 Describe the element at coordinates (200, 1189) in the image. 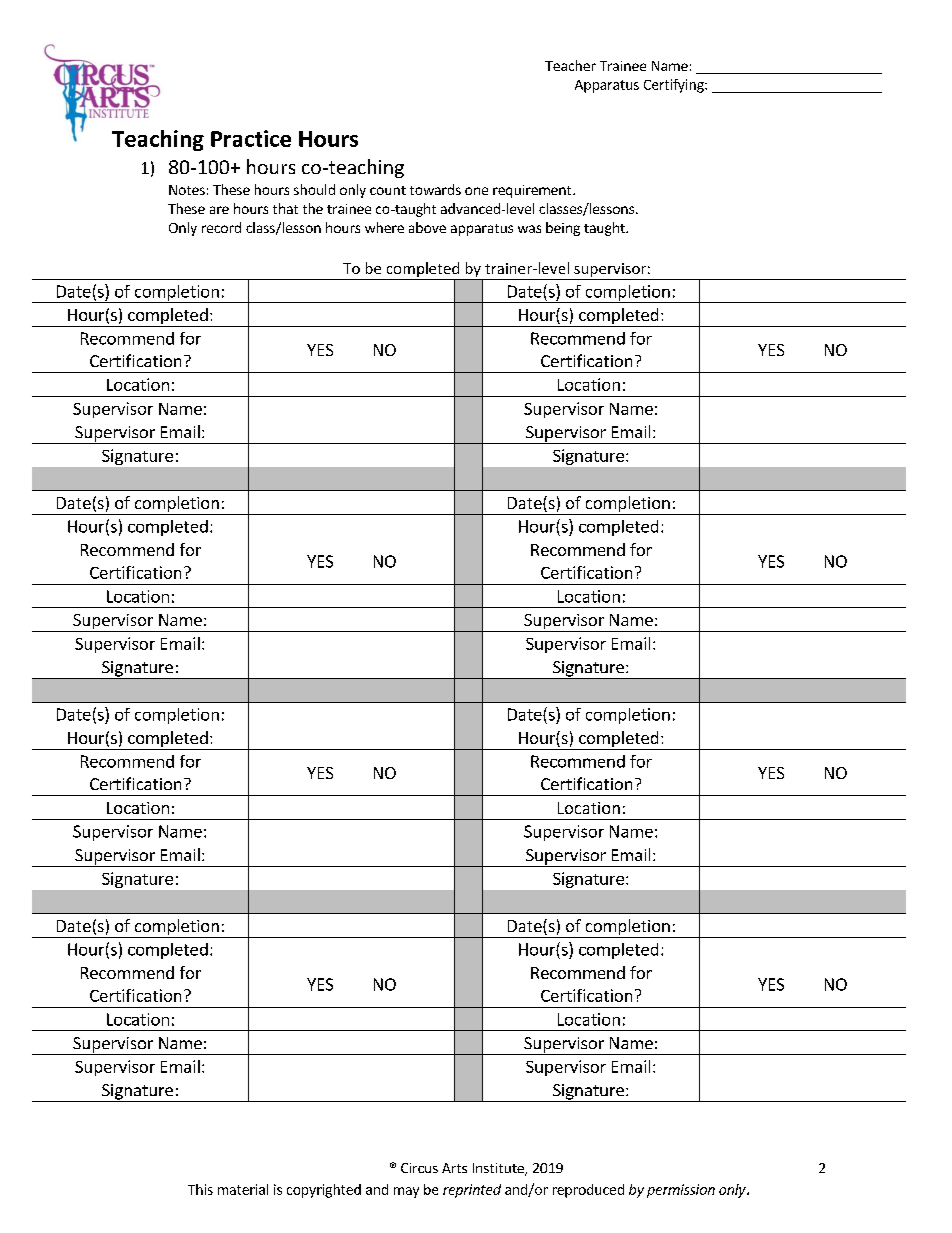

I see `This` at that location.
